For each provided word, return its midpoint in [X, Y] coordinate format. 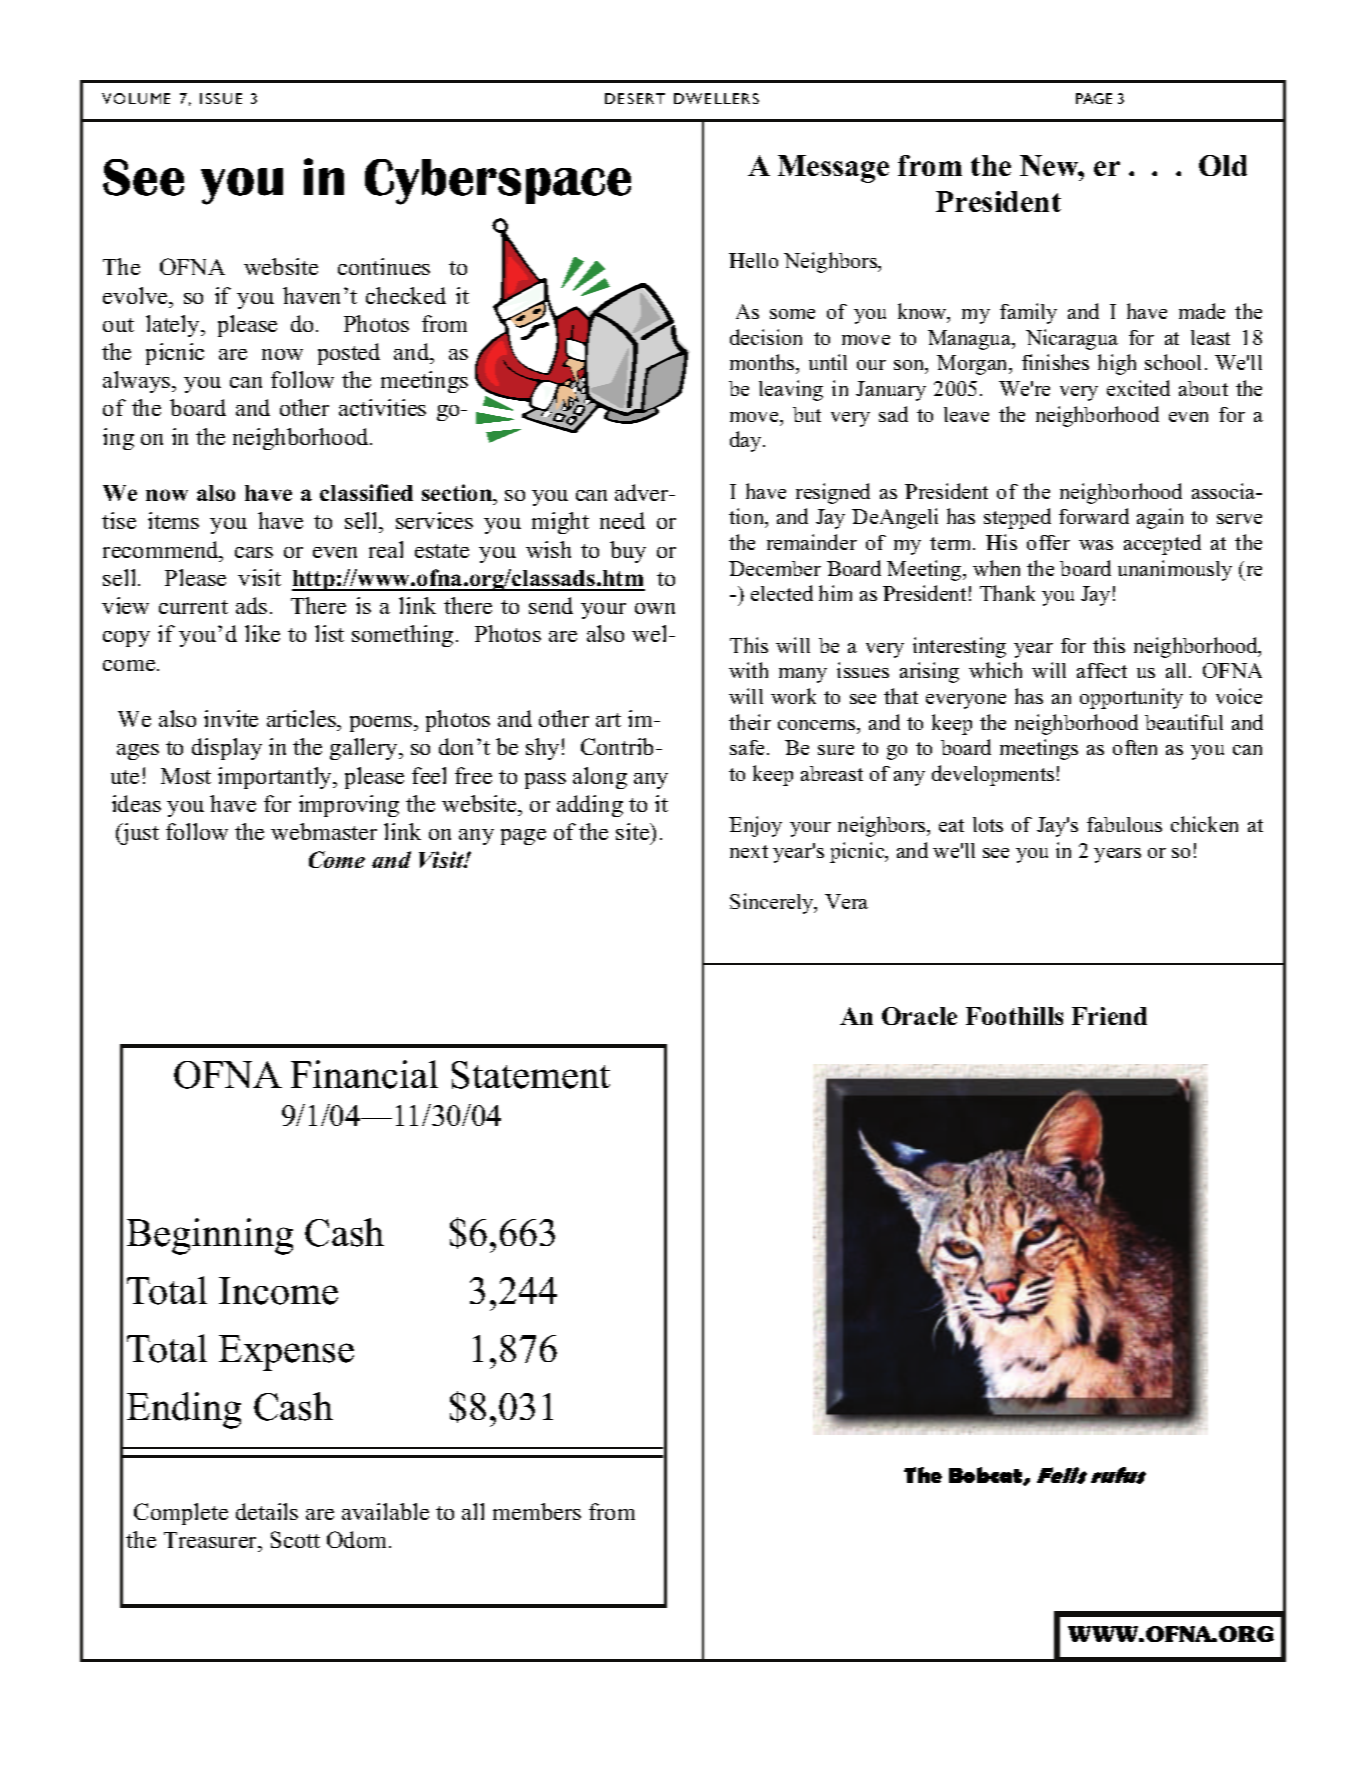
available [385, 1511]
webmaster [324, 831]
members [537, 1511]
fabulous [1124, 824]
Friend [1109, 1016]
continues [384, 266]
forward [1094, 516]
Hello [753, 260]
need [622, 520]
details [267, 1511]
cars [254, 552]
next [749, 851]
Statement [531, 1075]
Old [1223, 165]
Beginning [210, 1236]
